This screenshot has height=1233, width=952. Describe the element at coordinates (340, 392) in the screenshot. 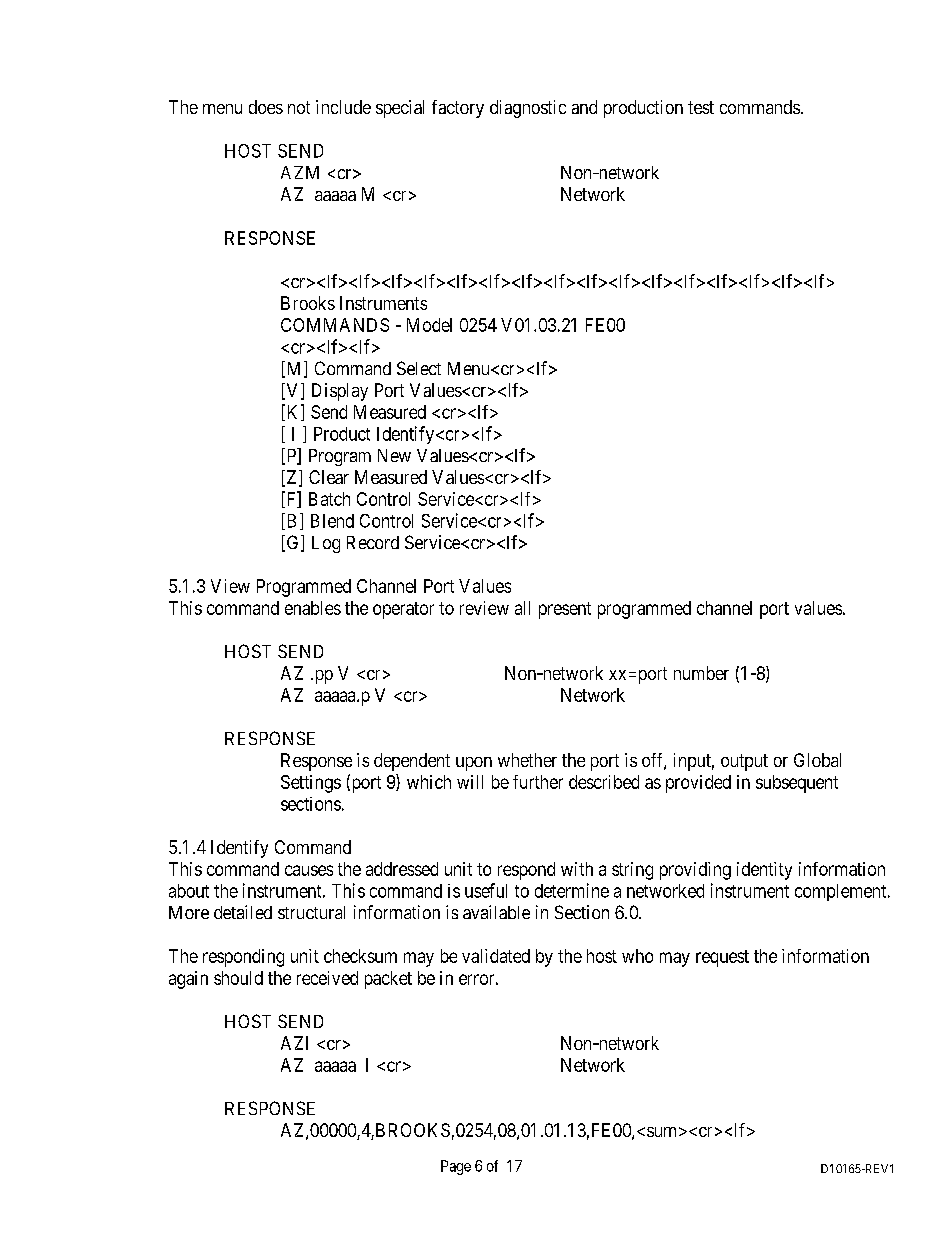

I see `Display` at that location.
